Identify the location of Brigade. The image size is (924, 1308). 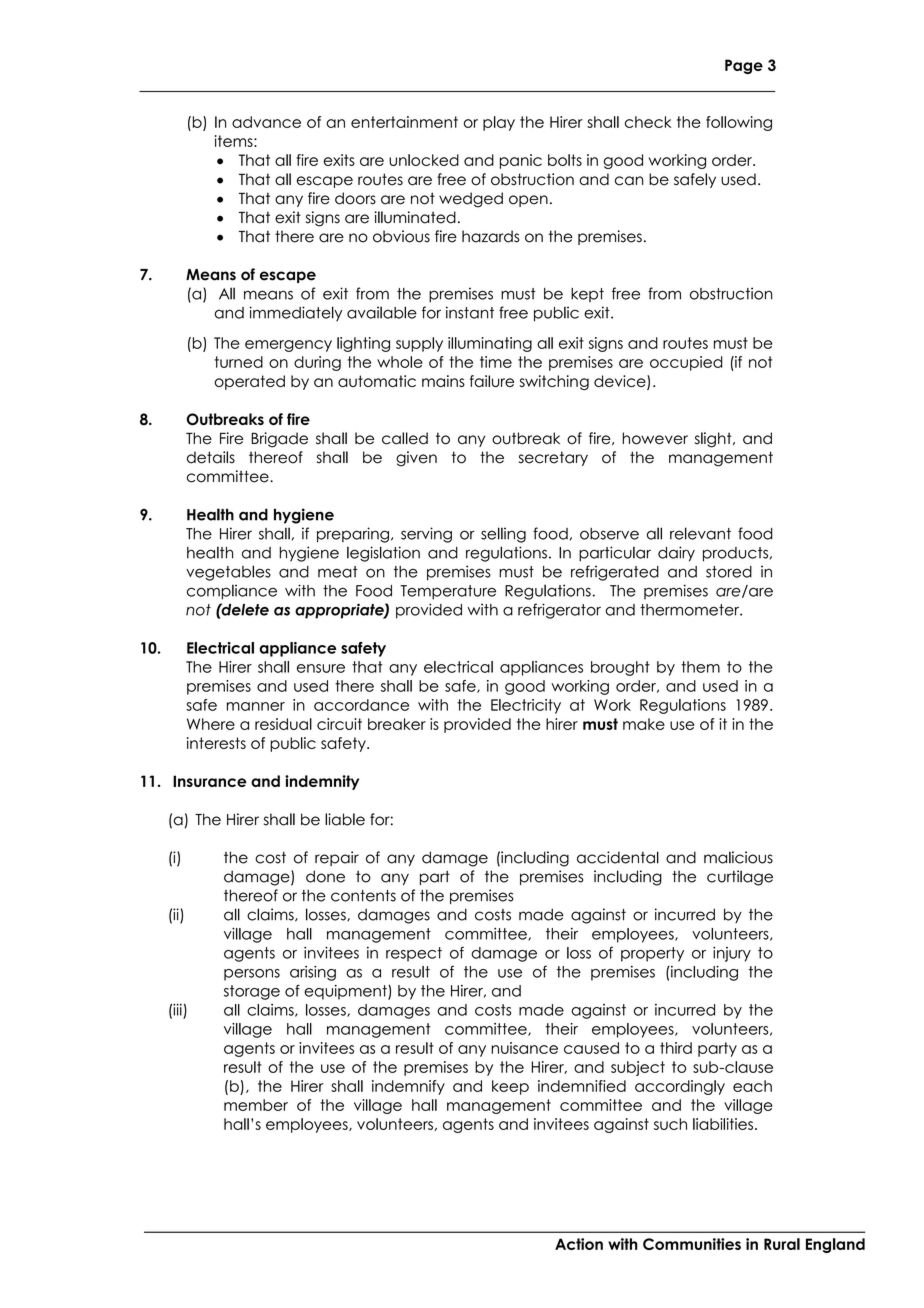
(279, 440).
